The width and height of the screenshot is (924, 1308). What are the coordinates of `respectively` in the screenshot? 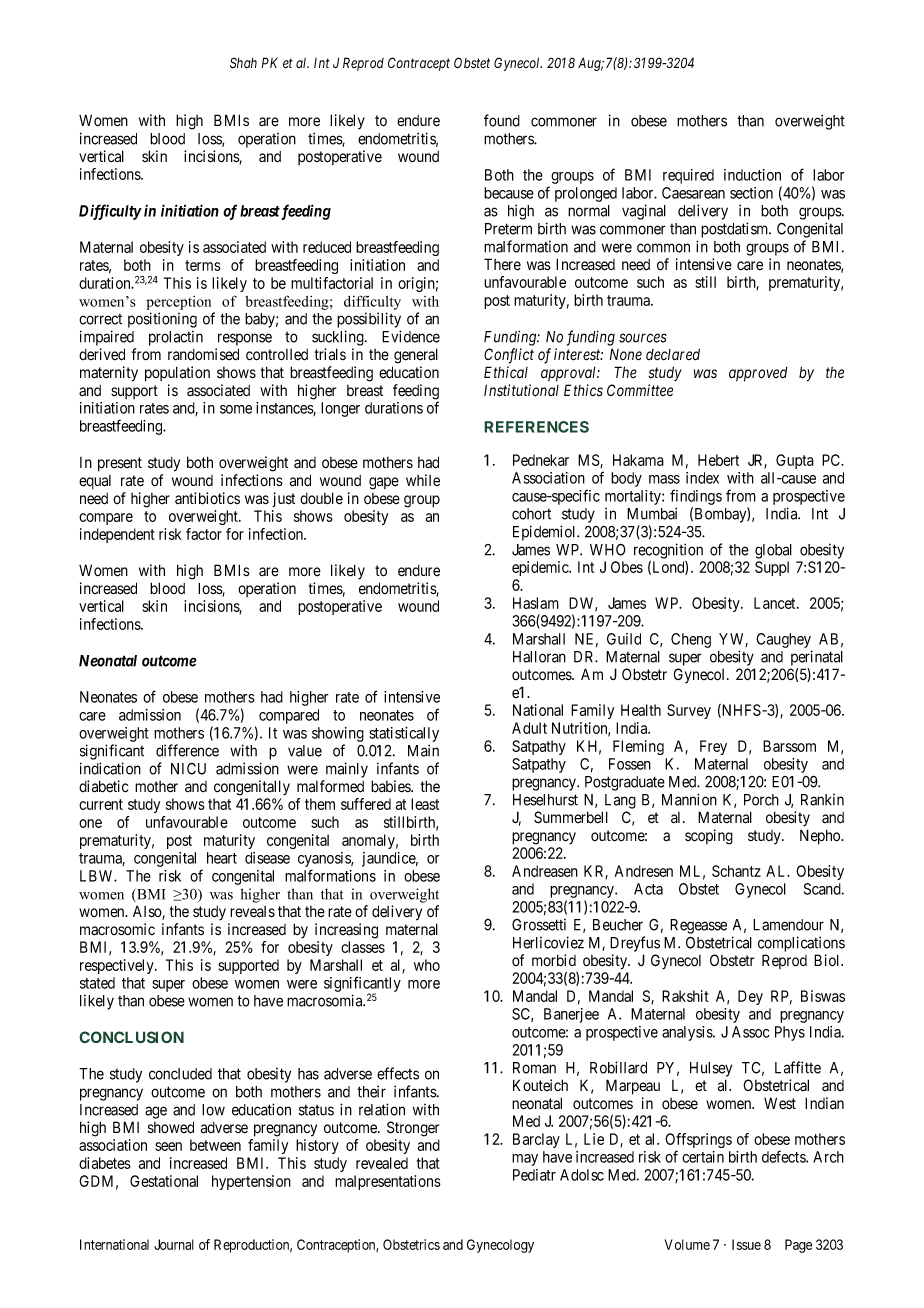 It's located at (118, 966).
